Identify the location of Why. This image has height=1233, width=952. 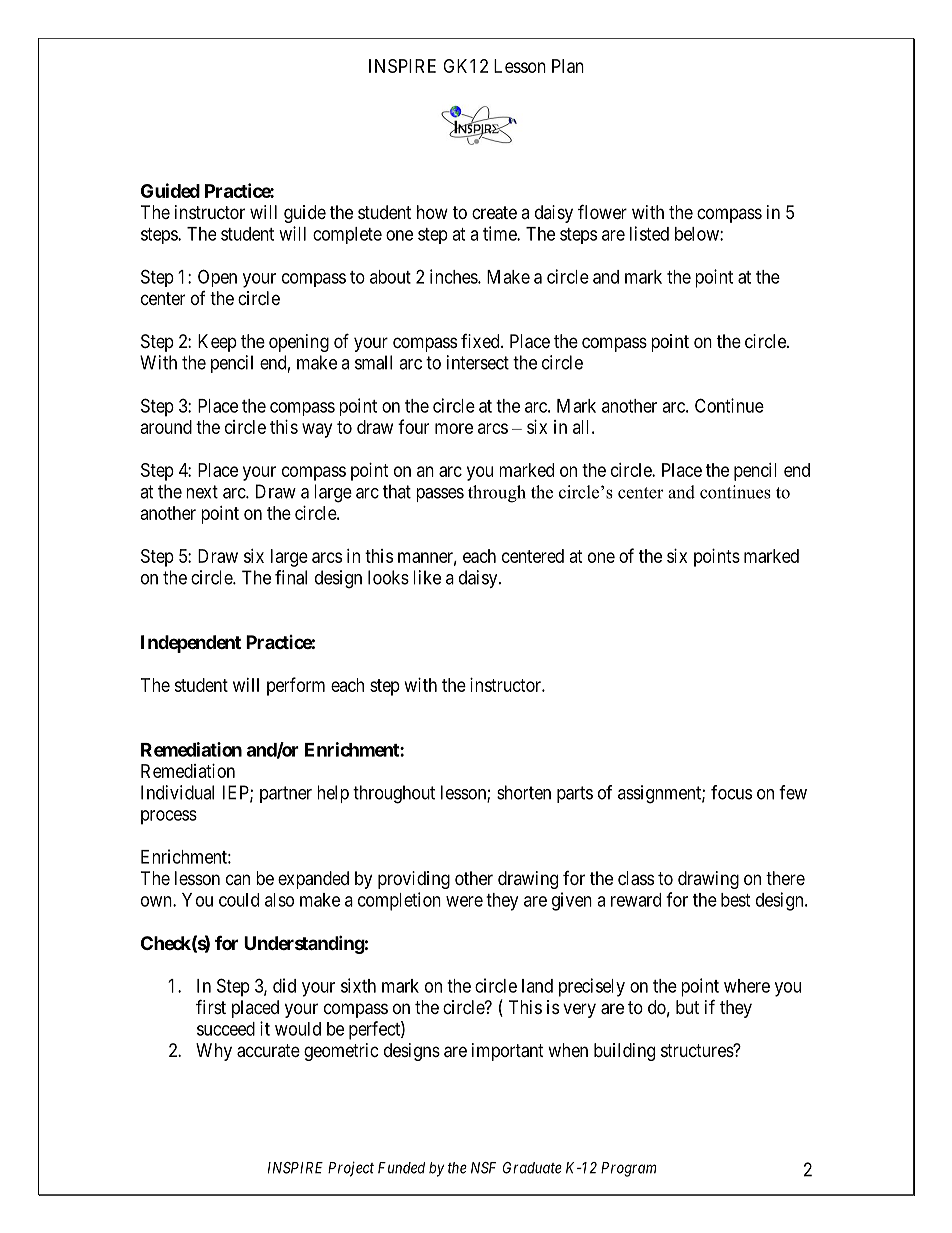
(214, 1052).
